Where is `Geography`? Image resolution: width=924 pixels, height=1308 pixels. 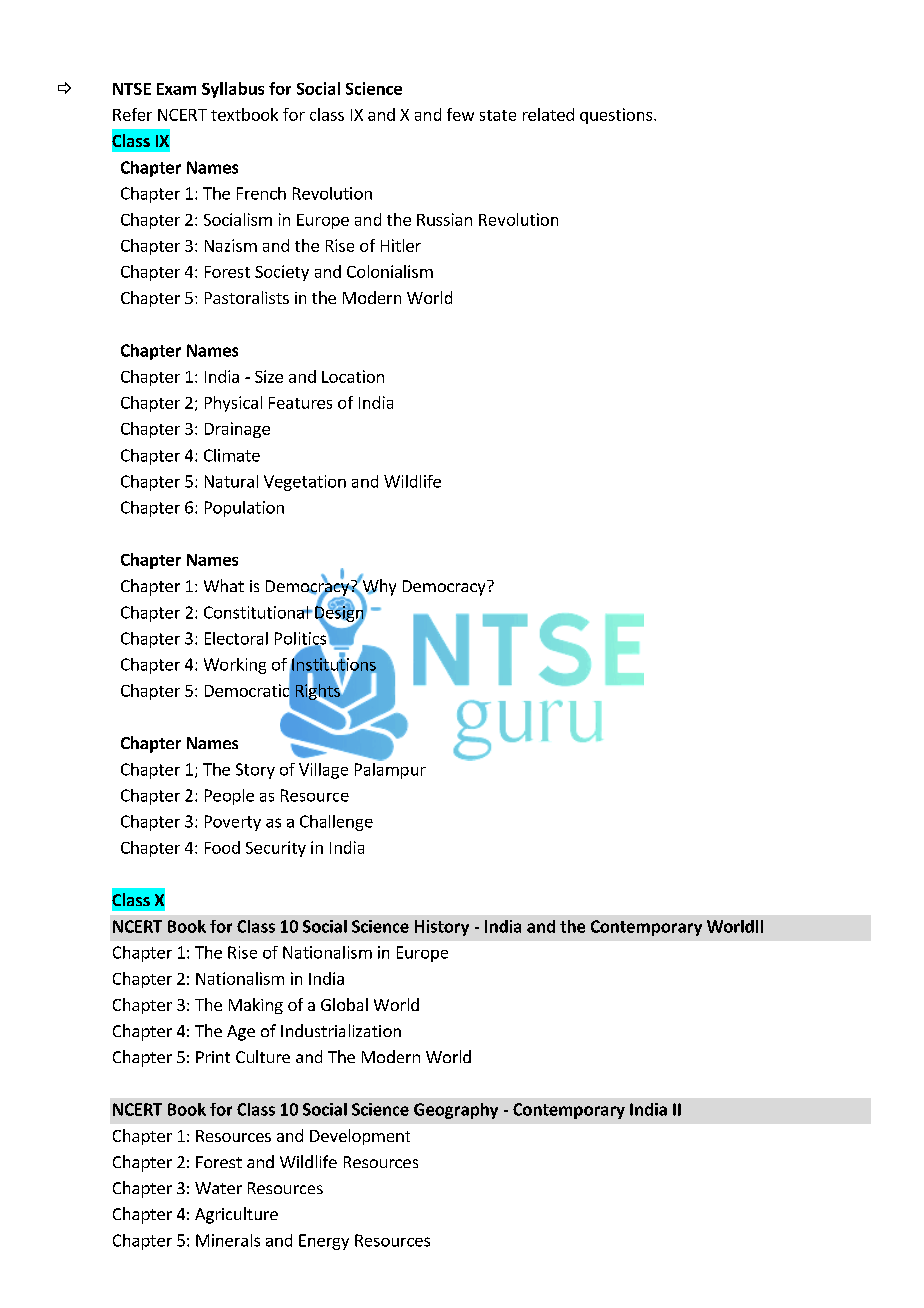
Geography is located at coordinates (456, 1111).
